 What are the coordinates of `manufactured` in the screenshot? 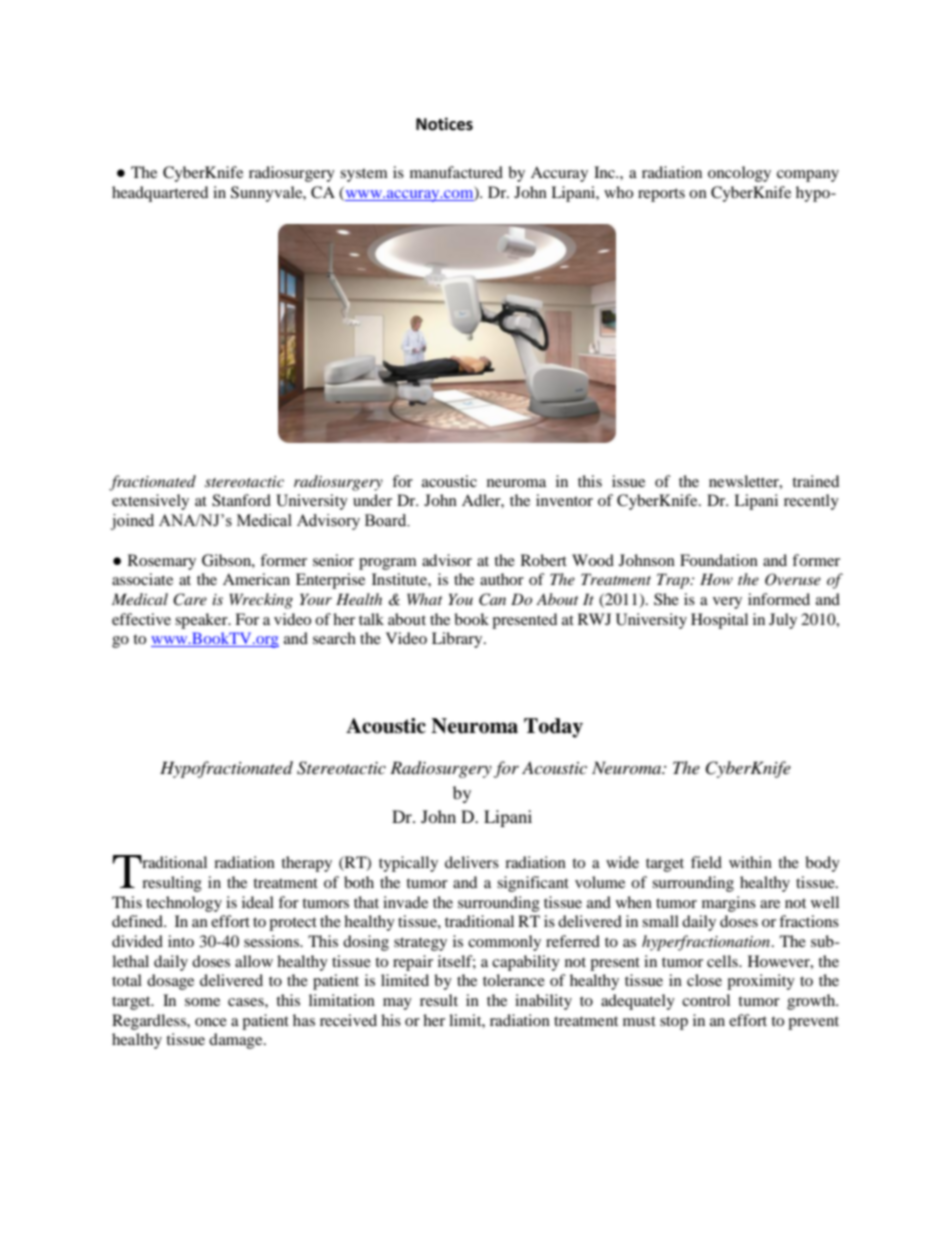 It's located at (456, 172).
